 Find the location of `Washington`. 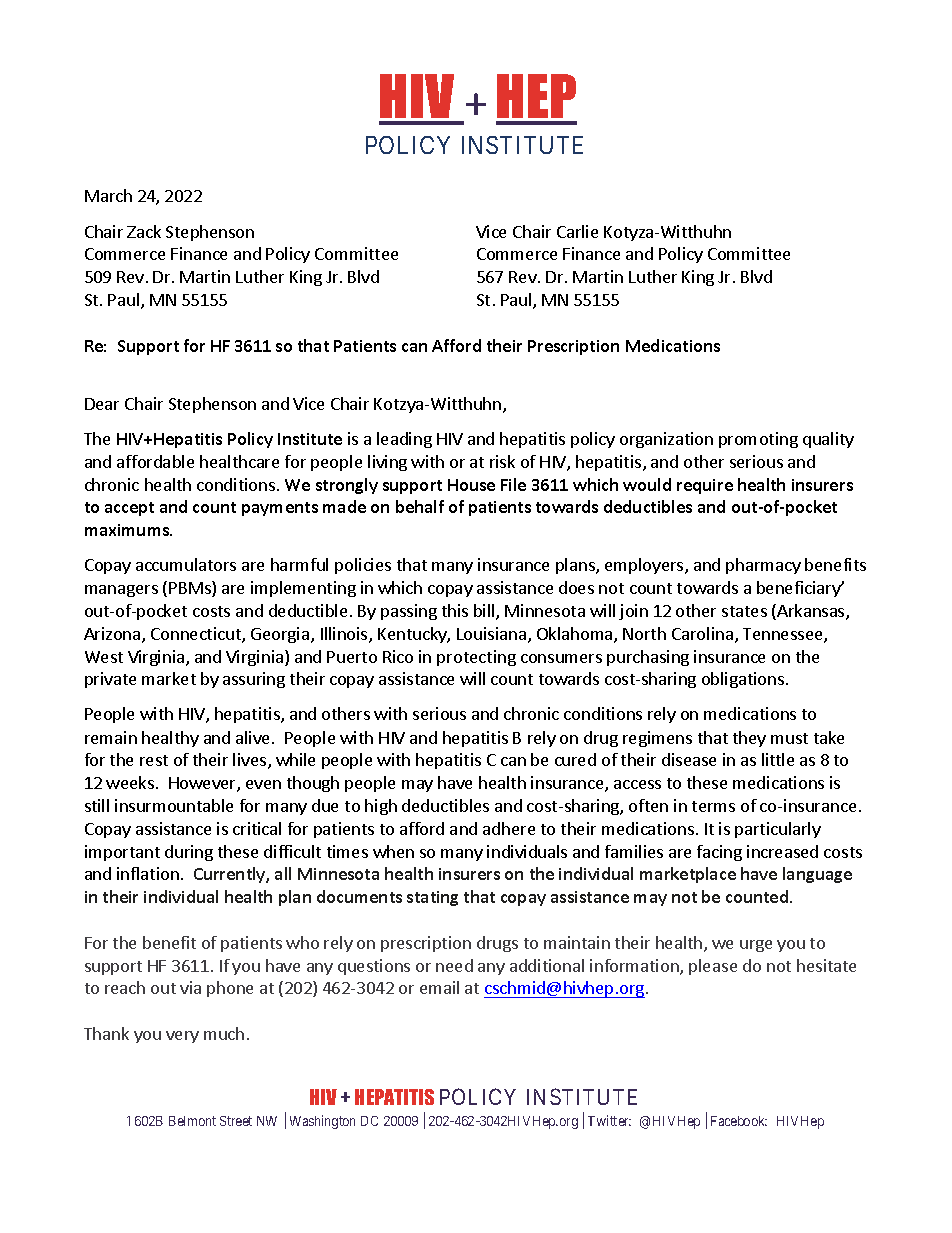

Washington is located at coordinates (322, 1122).
